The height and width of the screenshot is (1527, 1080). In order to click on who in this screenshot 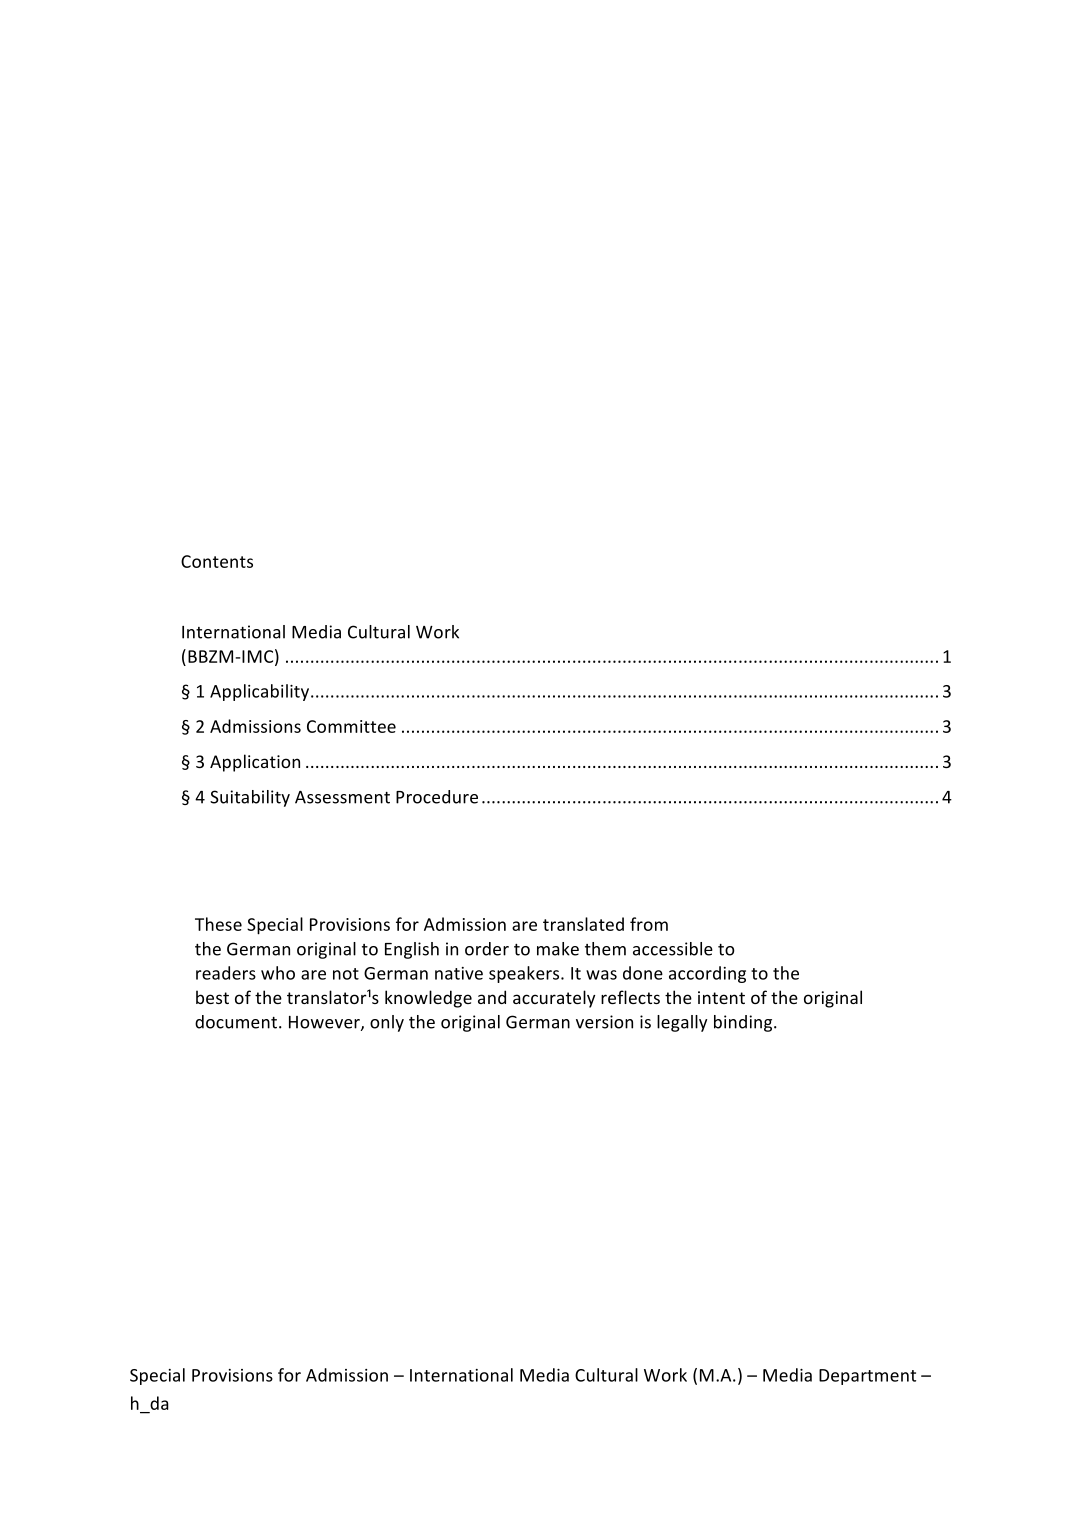, I will do `click(278, 973)`.
